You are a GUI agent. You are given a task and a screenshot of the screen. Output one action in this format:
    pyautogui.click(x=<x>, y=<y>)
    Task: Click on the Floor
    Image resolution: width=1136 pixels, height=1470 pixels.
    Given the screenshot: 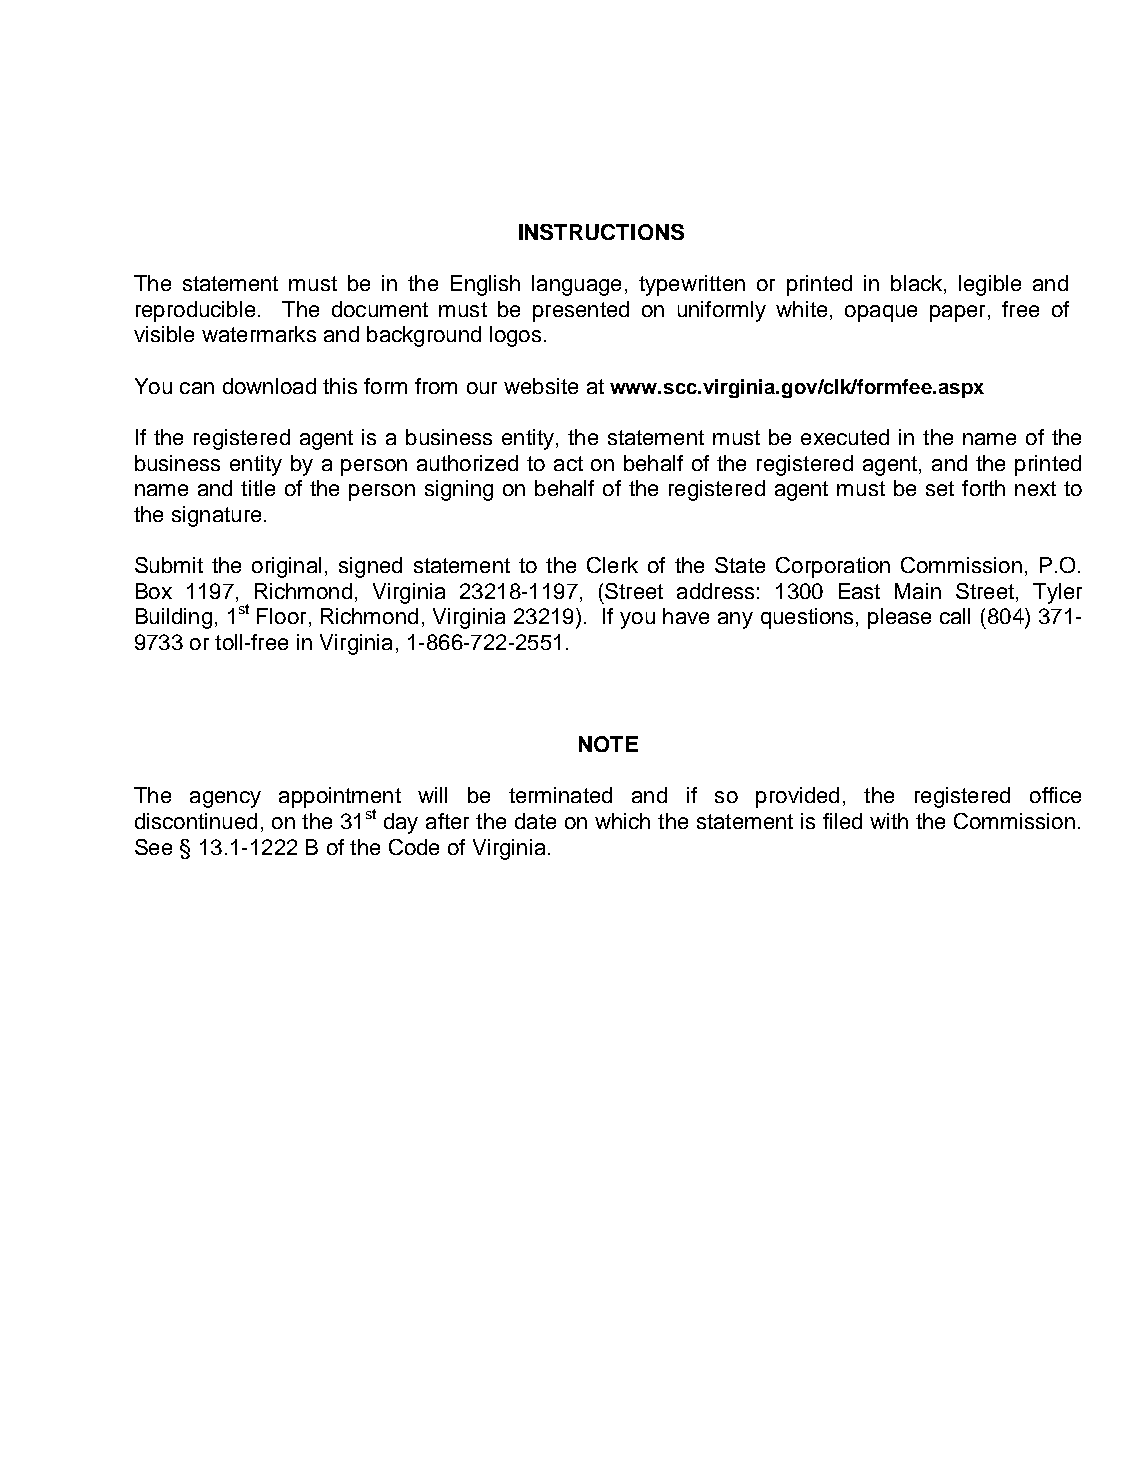 What is the action you would take?
    pyautogui.click(x=281, y=616)
